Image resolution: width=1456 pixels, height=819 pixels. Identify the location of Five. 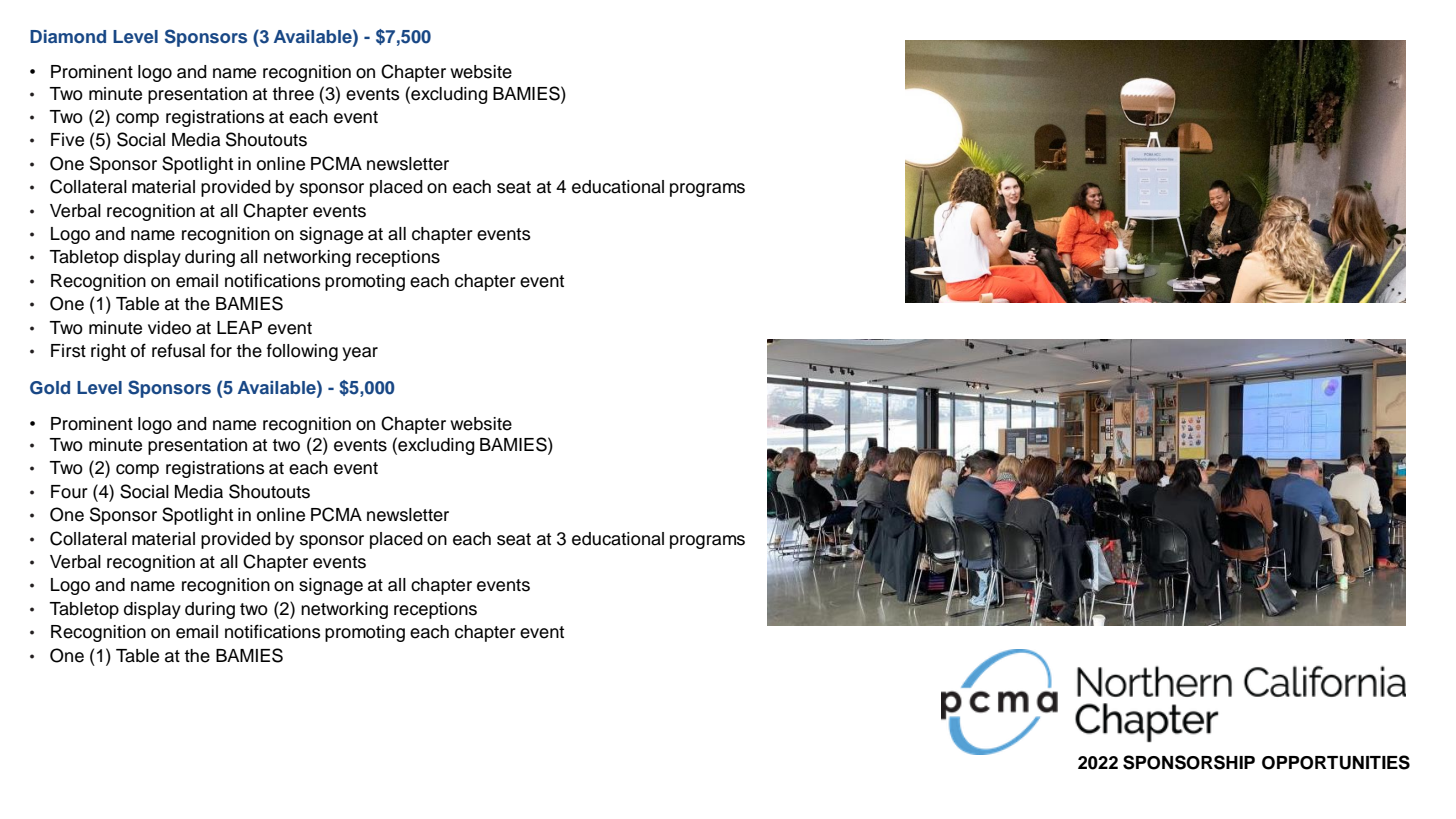
(67, 140).
